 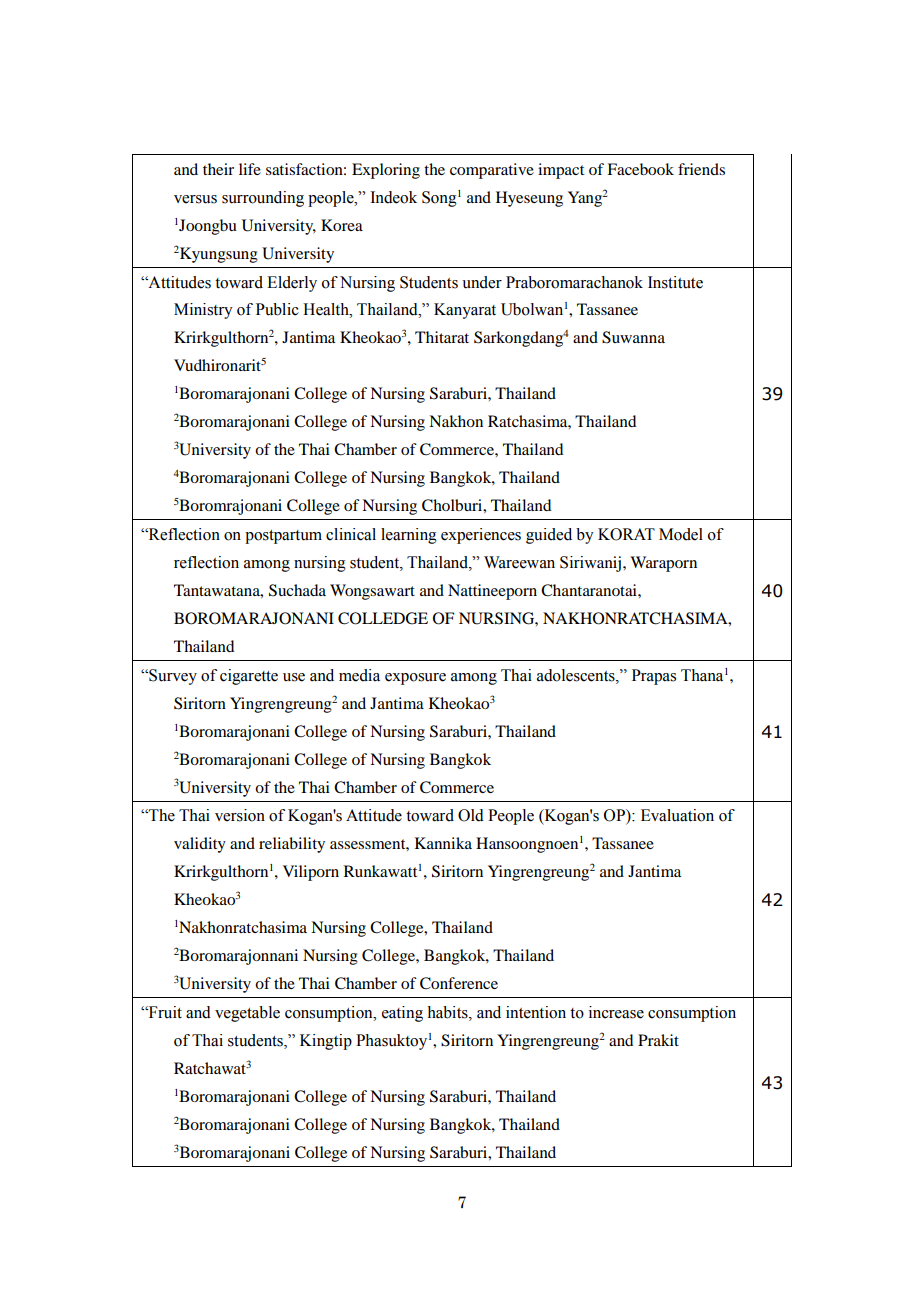 What do you see at coordinates (386, 171) in the screenshot?
I see `Exploring` at bounding box center [386, 171].
